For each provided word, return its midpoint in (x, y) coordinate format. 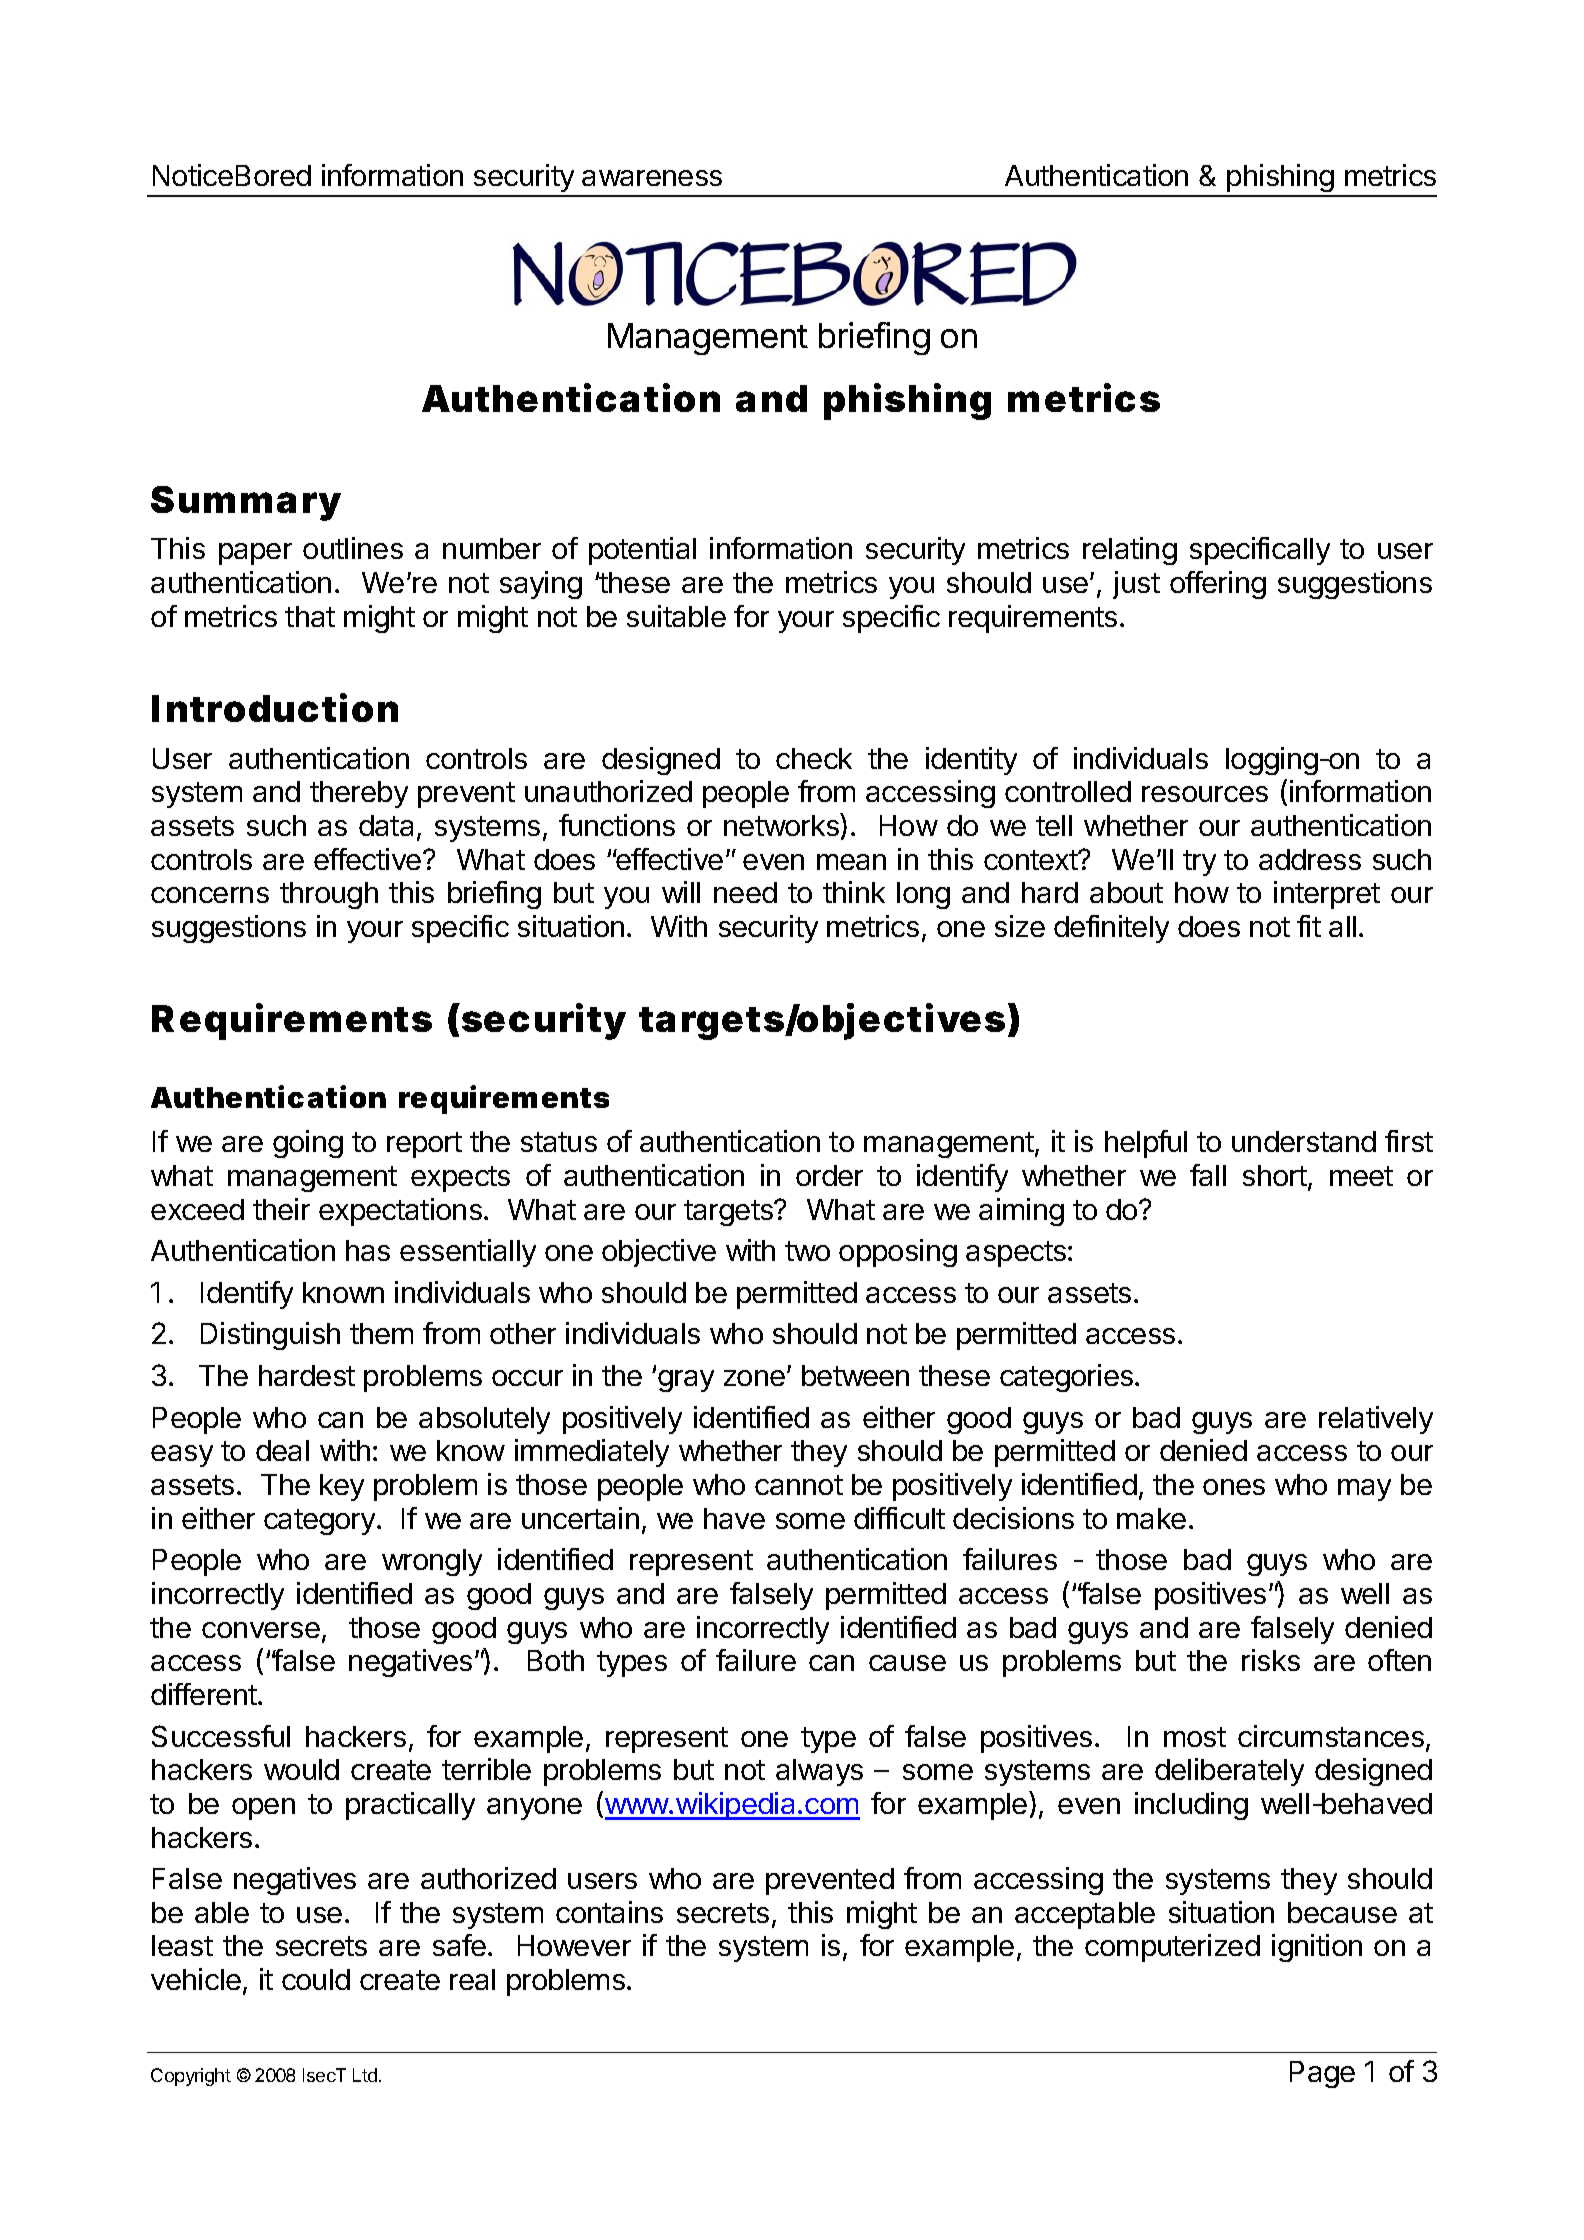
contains (609, 1912)
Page (1322, 2074)
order (829, 1175)
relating (1130, 551)
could (316, 1979)
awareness (652, 178)
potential (642, 551)
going (308, 1144)
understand (1304, 1141)
